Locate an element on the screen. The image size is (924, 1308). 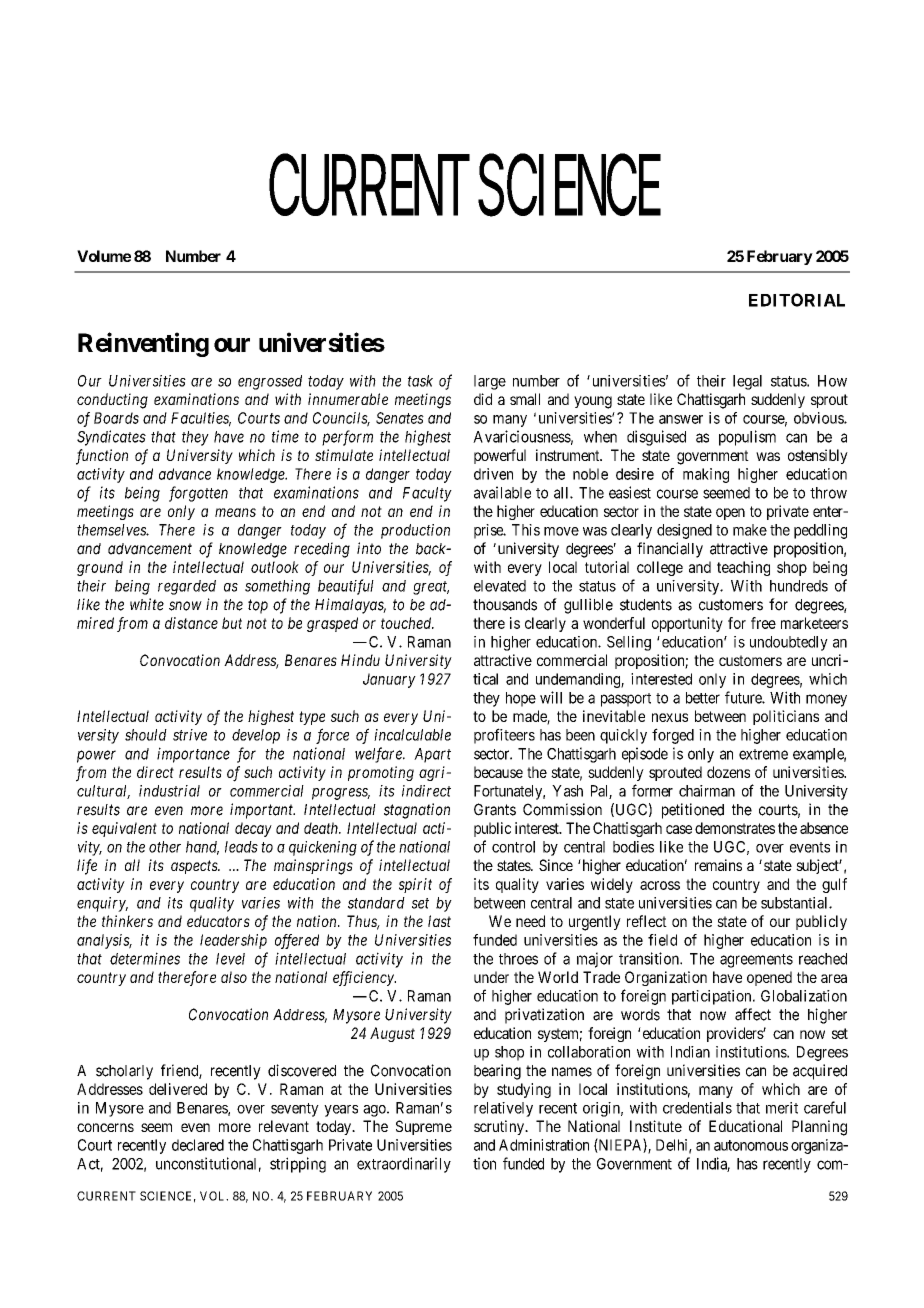
EDITORIAL is located at coordinates (797, 300).
